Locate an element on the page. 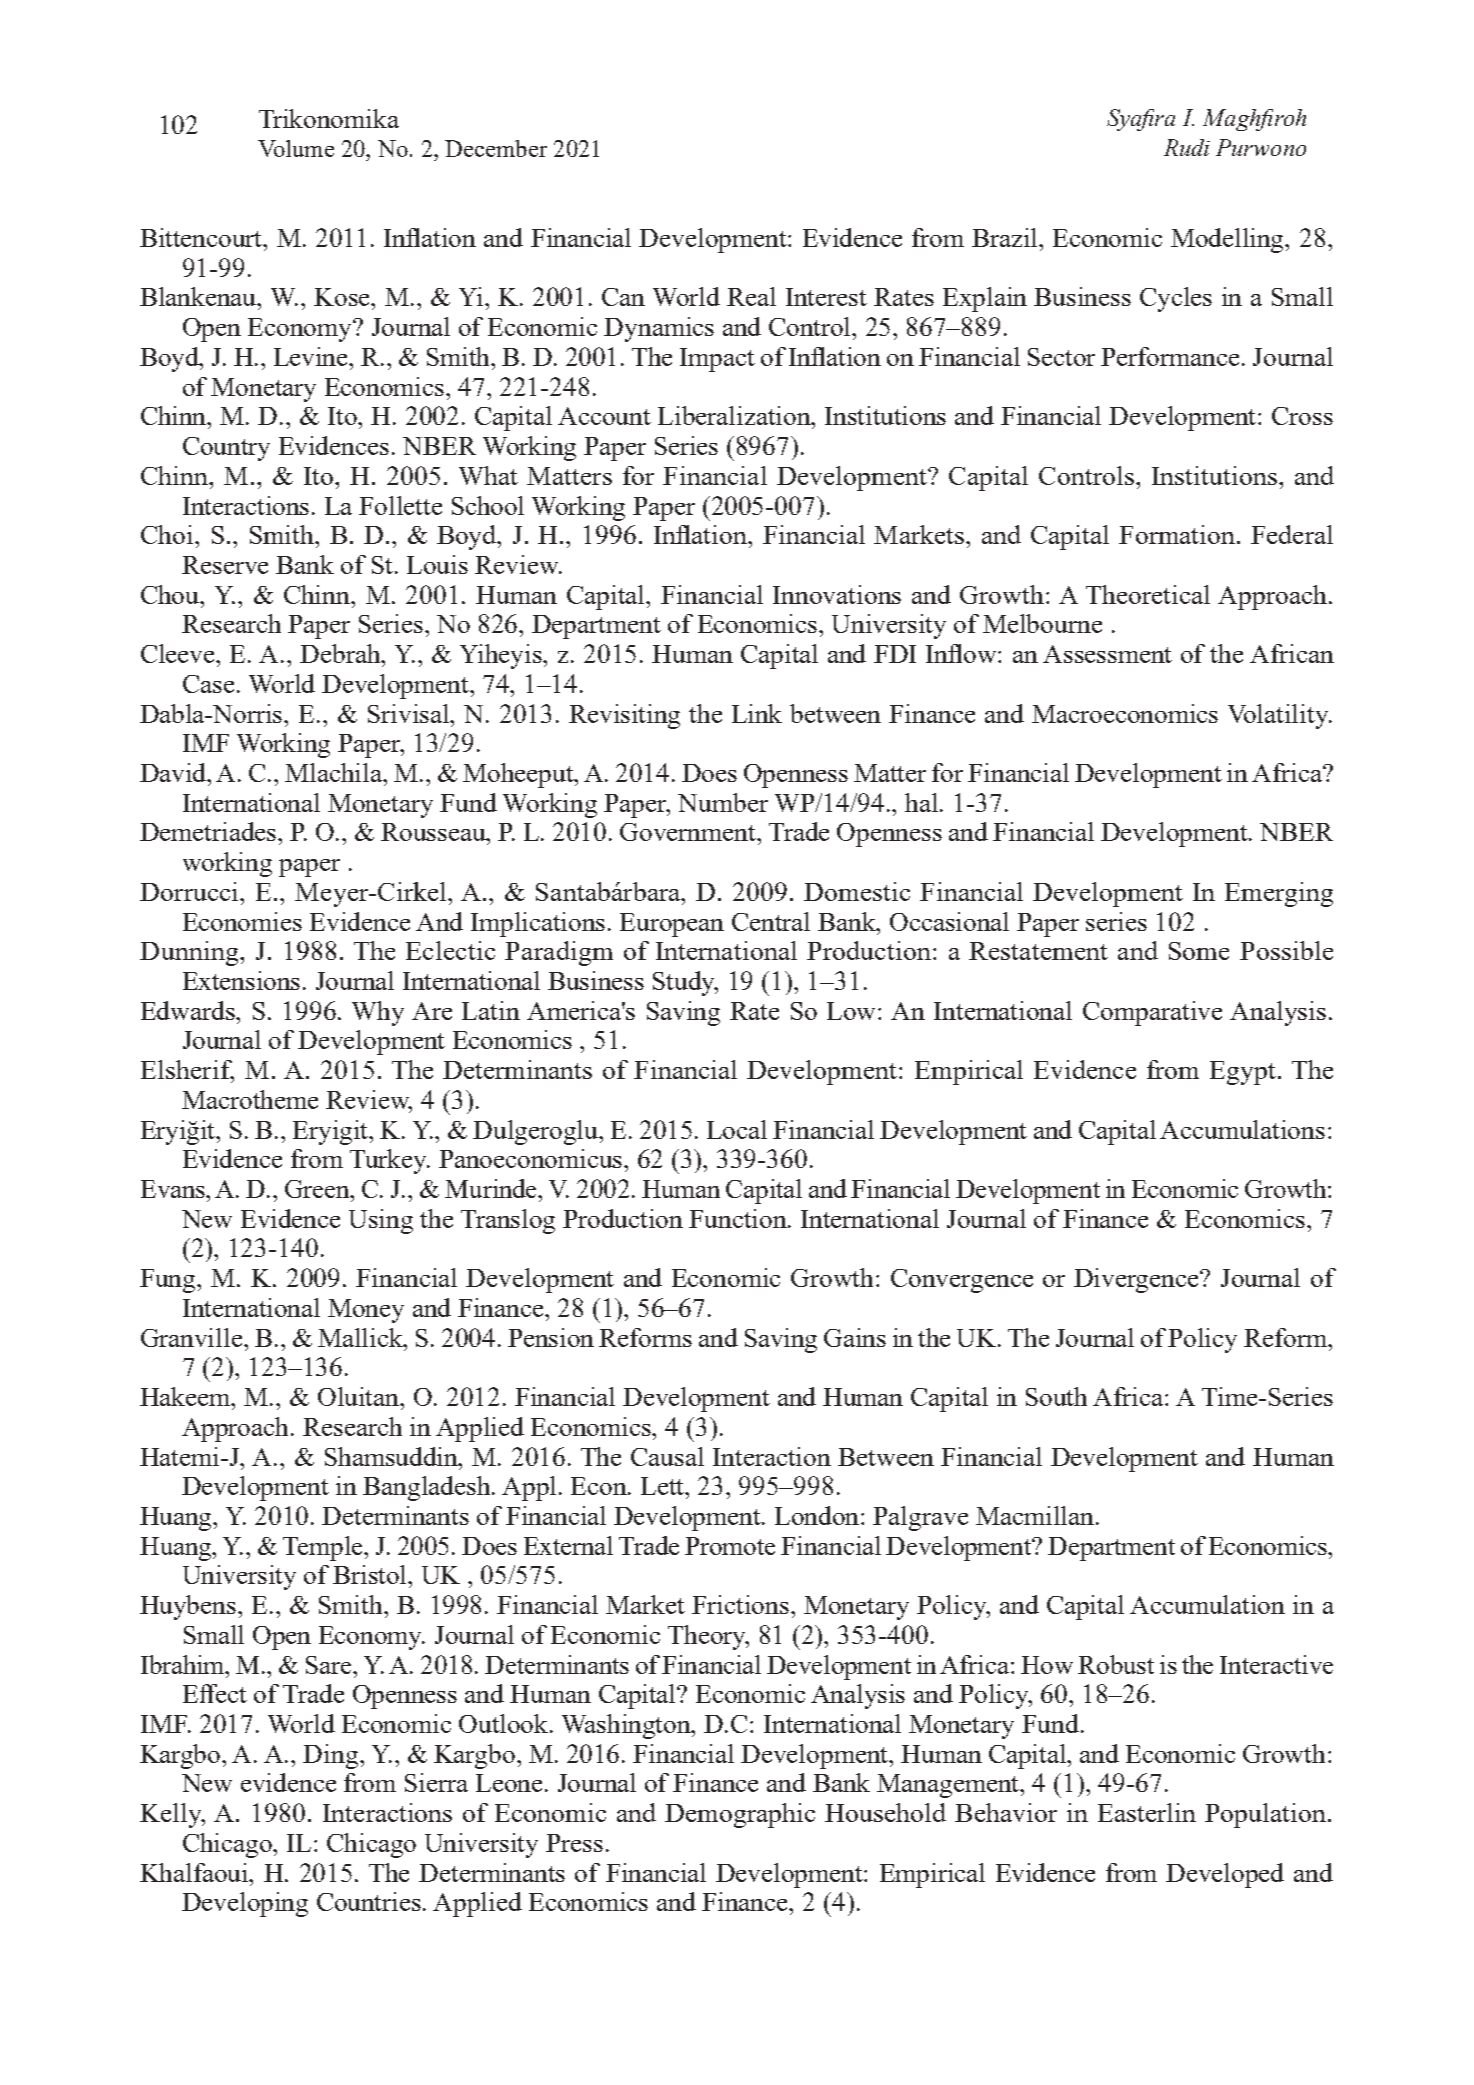 This document has width=1474, height=2085. Volume is located at coordinates (296, 148).
